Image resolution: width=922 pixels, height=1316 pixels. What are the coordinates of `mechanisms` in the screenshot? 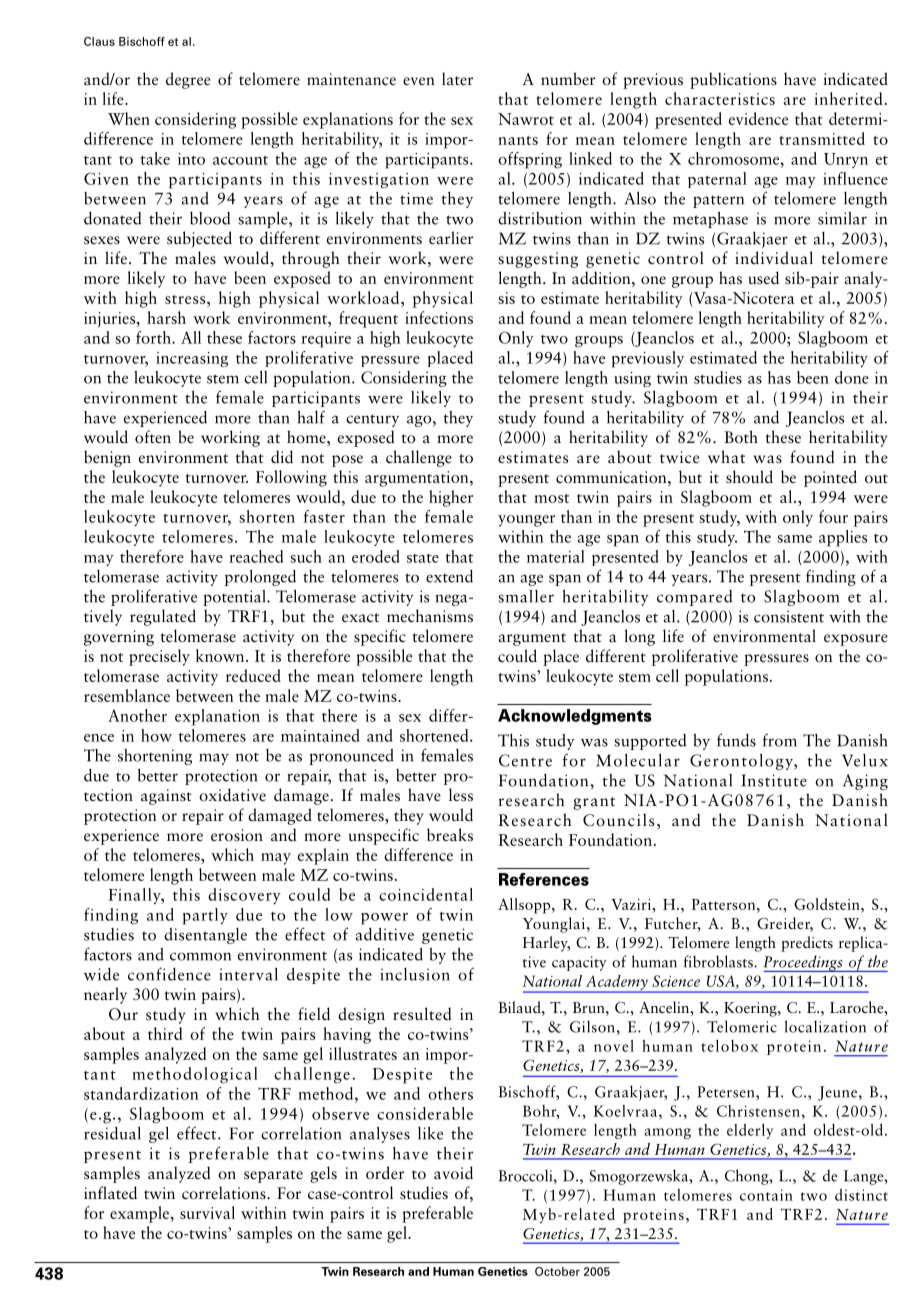 It's located at (430, 616).
